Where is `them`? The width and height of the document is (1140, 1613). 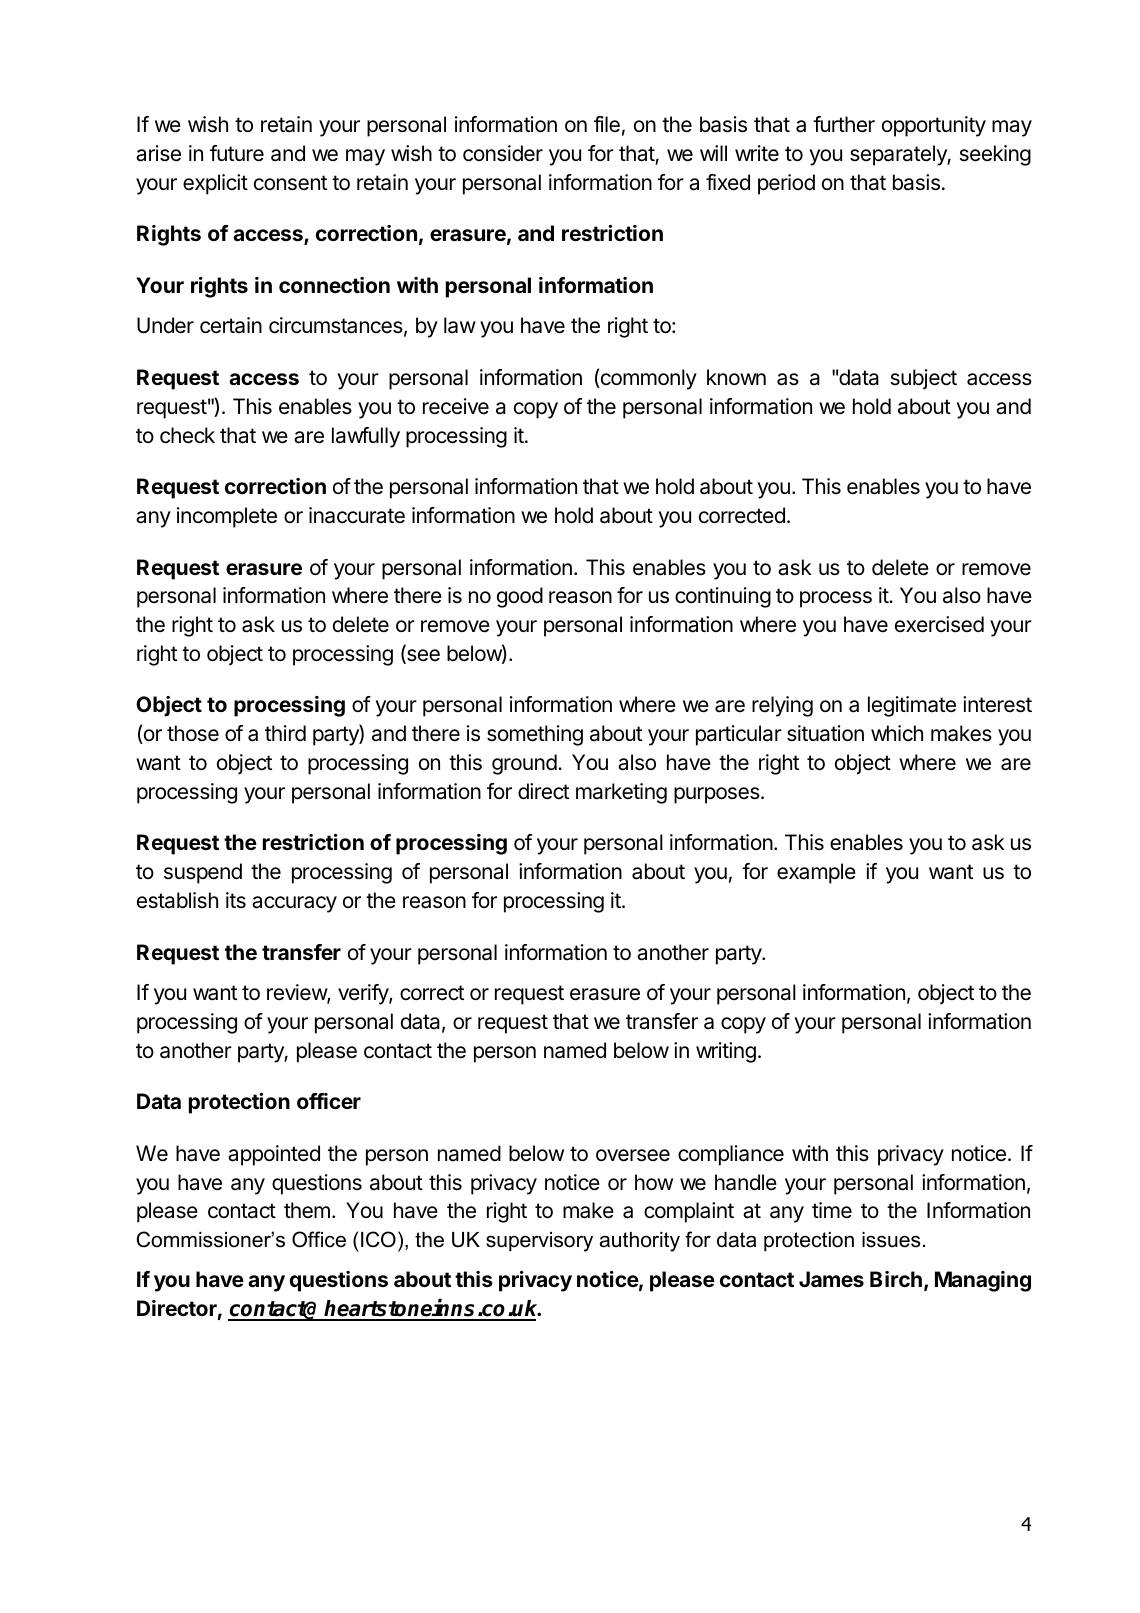
them is located at coordinates (307, 1210).
